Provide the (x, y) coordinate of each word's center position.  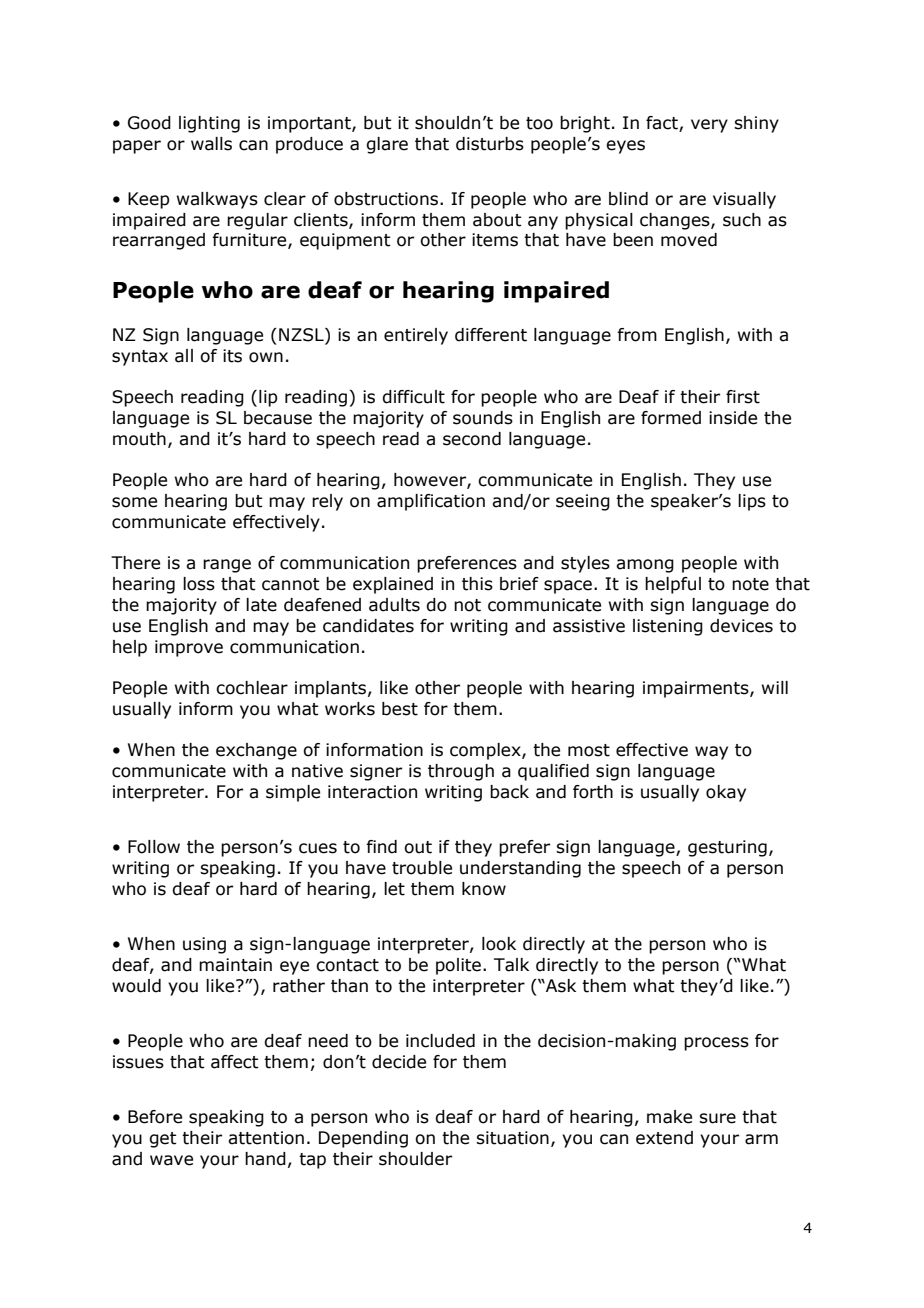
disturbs (490, 144)
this (477, 584)
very (709, 126)
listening (668, 627)
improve (189, 648)
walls (211, 144)
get (163, 1140)
